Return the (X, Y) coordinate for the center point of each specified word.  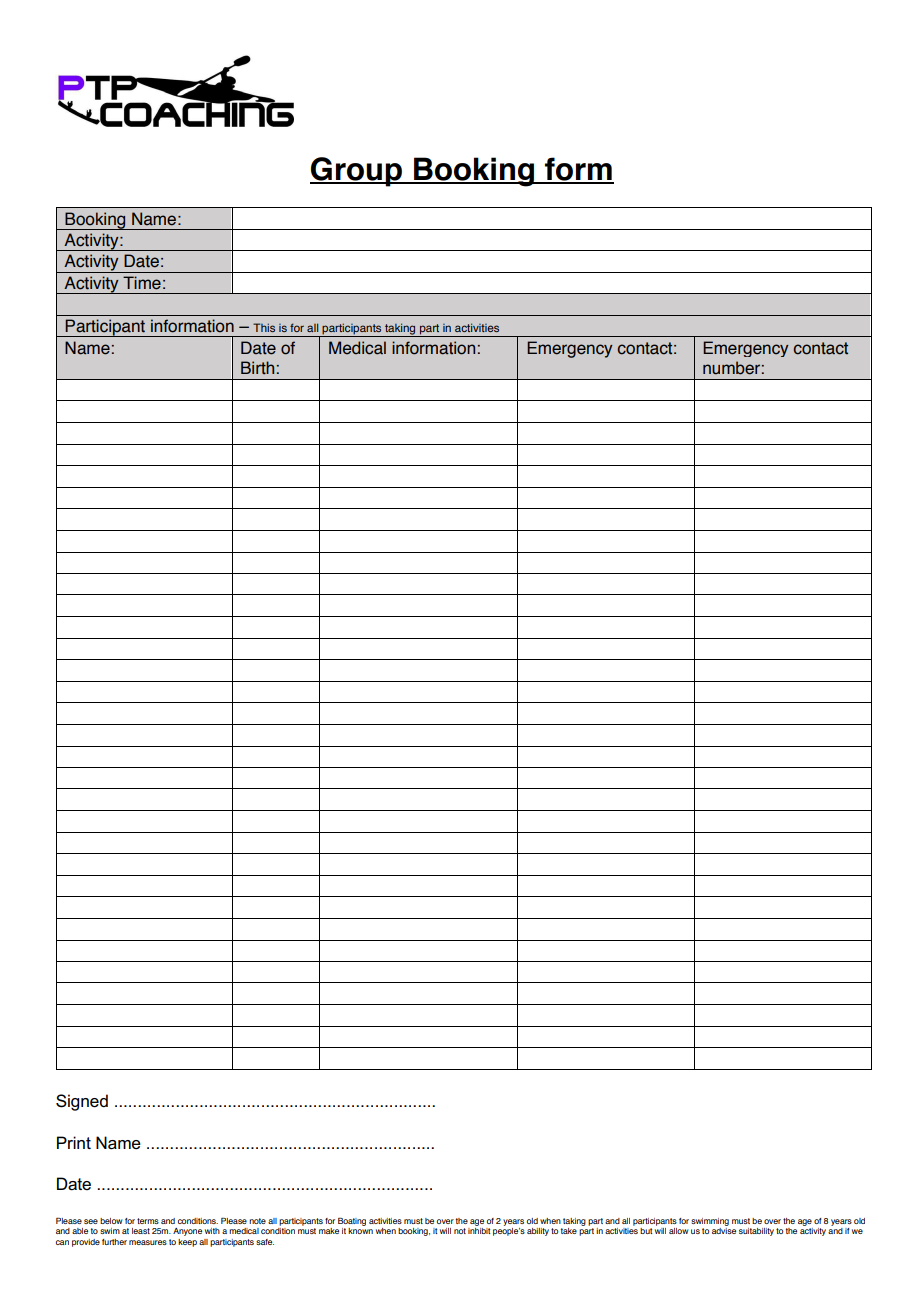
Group (357, 172)
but (646, 1231)
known (360, 1231)
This (264, 327)
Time (142, 283)
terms (148, 1221)
